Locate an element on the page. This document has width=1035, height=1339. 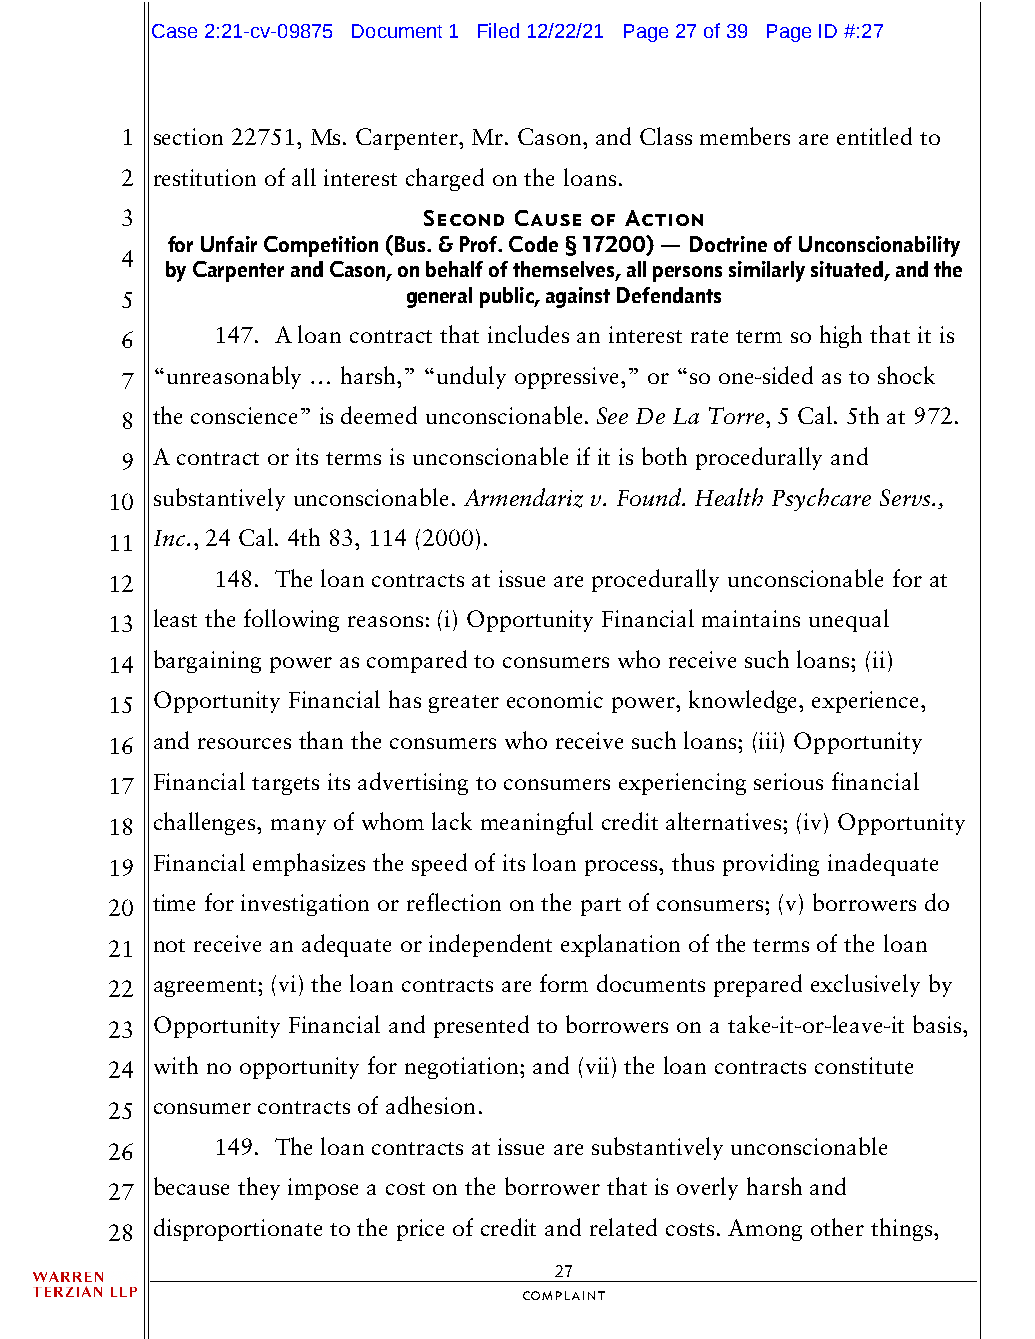
economic is located at coordinates (555, 699).
